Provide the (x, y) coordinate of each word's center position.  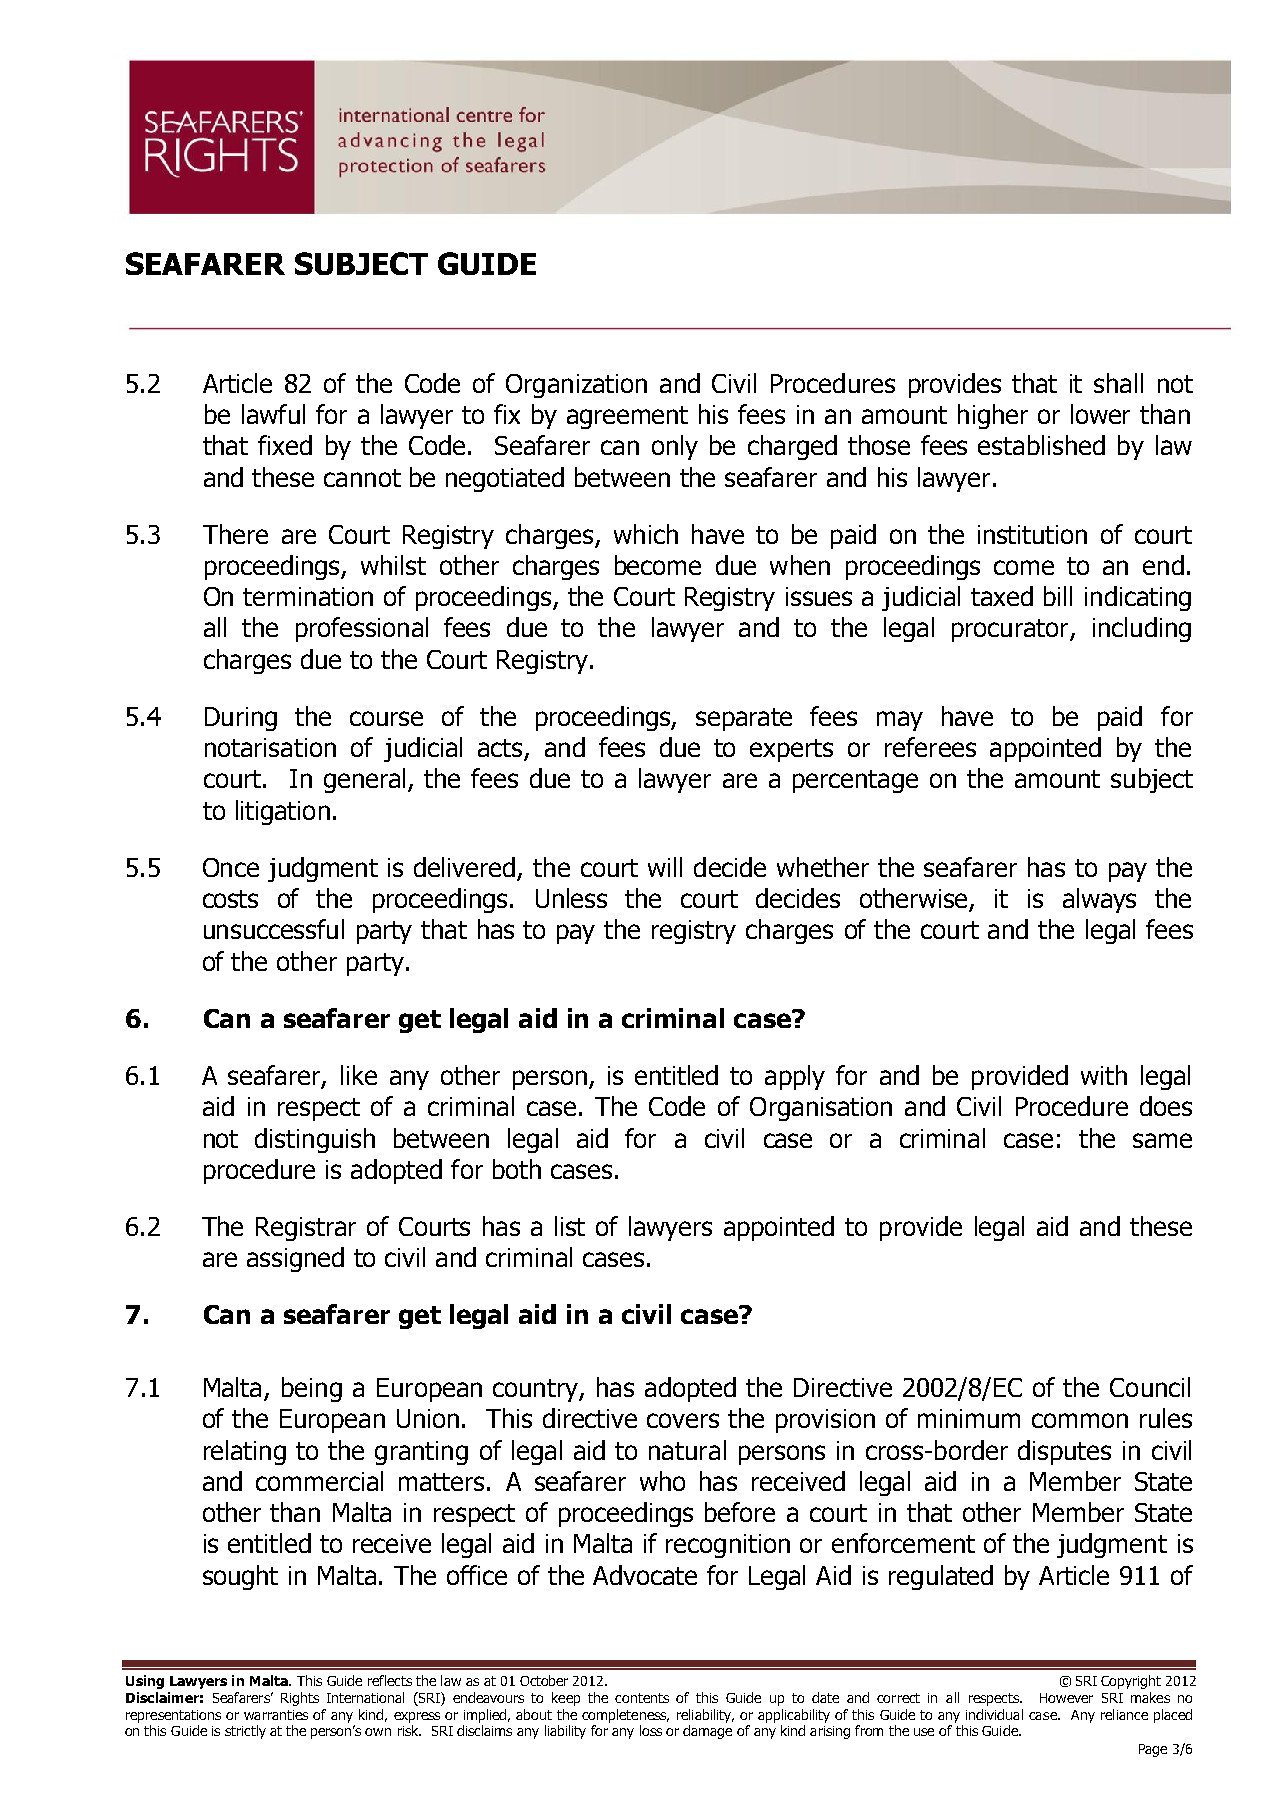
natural (687, 1450)
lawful (273, 414)
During (241, 719)
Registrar (306, 1229)
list (570, 1226)
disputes (1064, 1452)
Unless (571, 898)
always (1099, 900)
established (1041, 445)
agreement (627, 417)
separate (744, 719)
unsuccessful (274, 929)
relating (245, 1452)
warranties (276, 1715)
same (1162, 1140)
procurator (1011, 630)
